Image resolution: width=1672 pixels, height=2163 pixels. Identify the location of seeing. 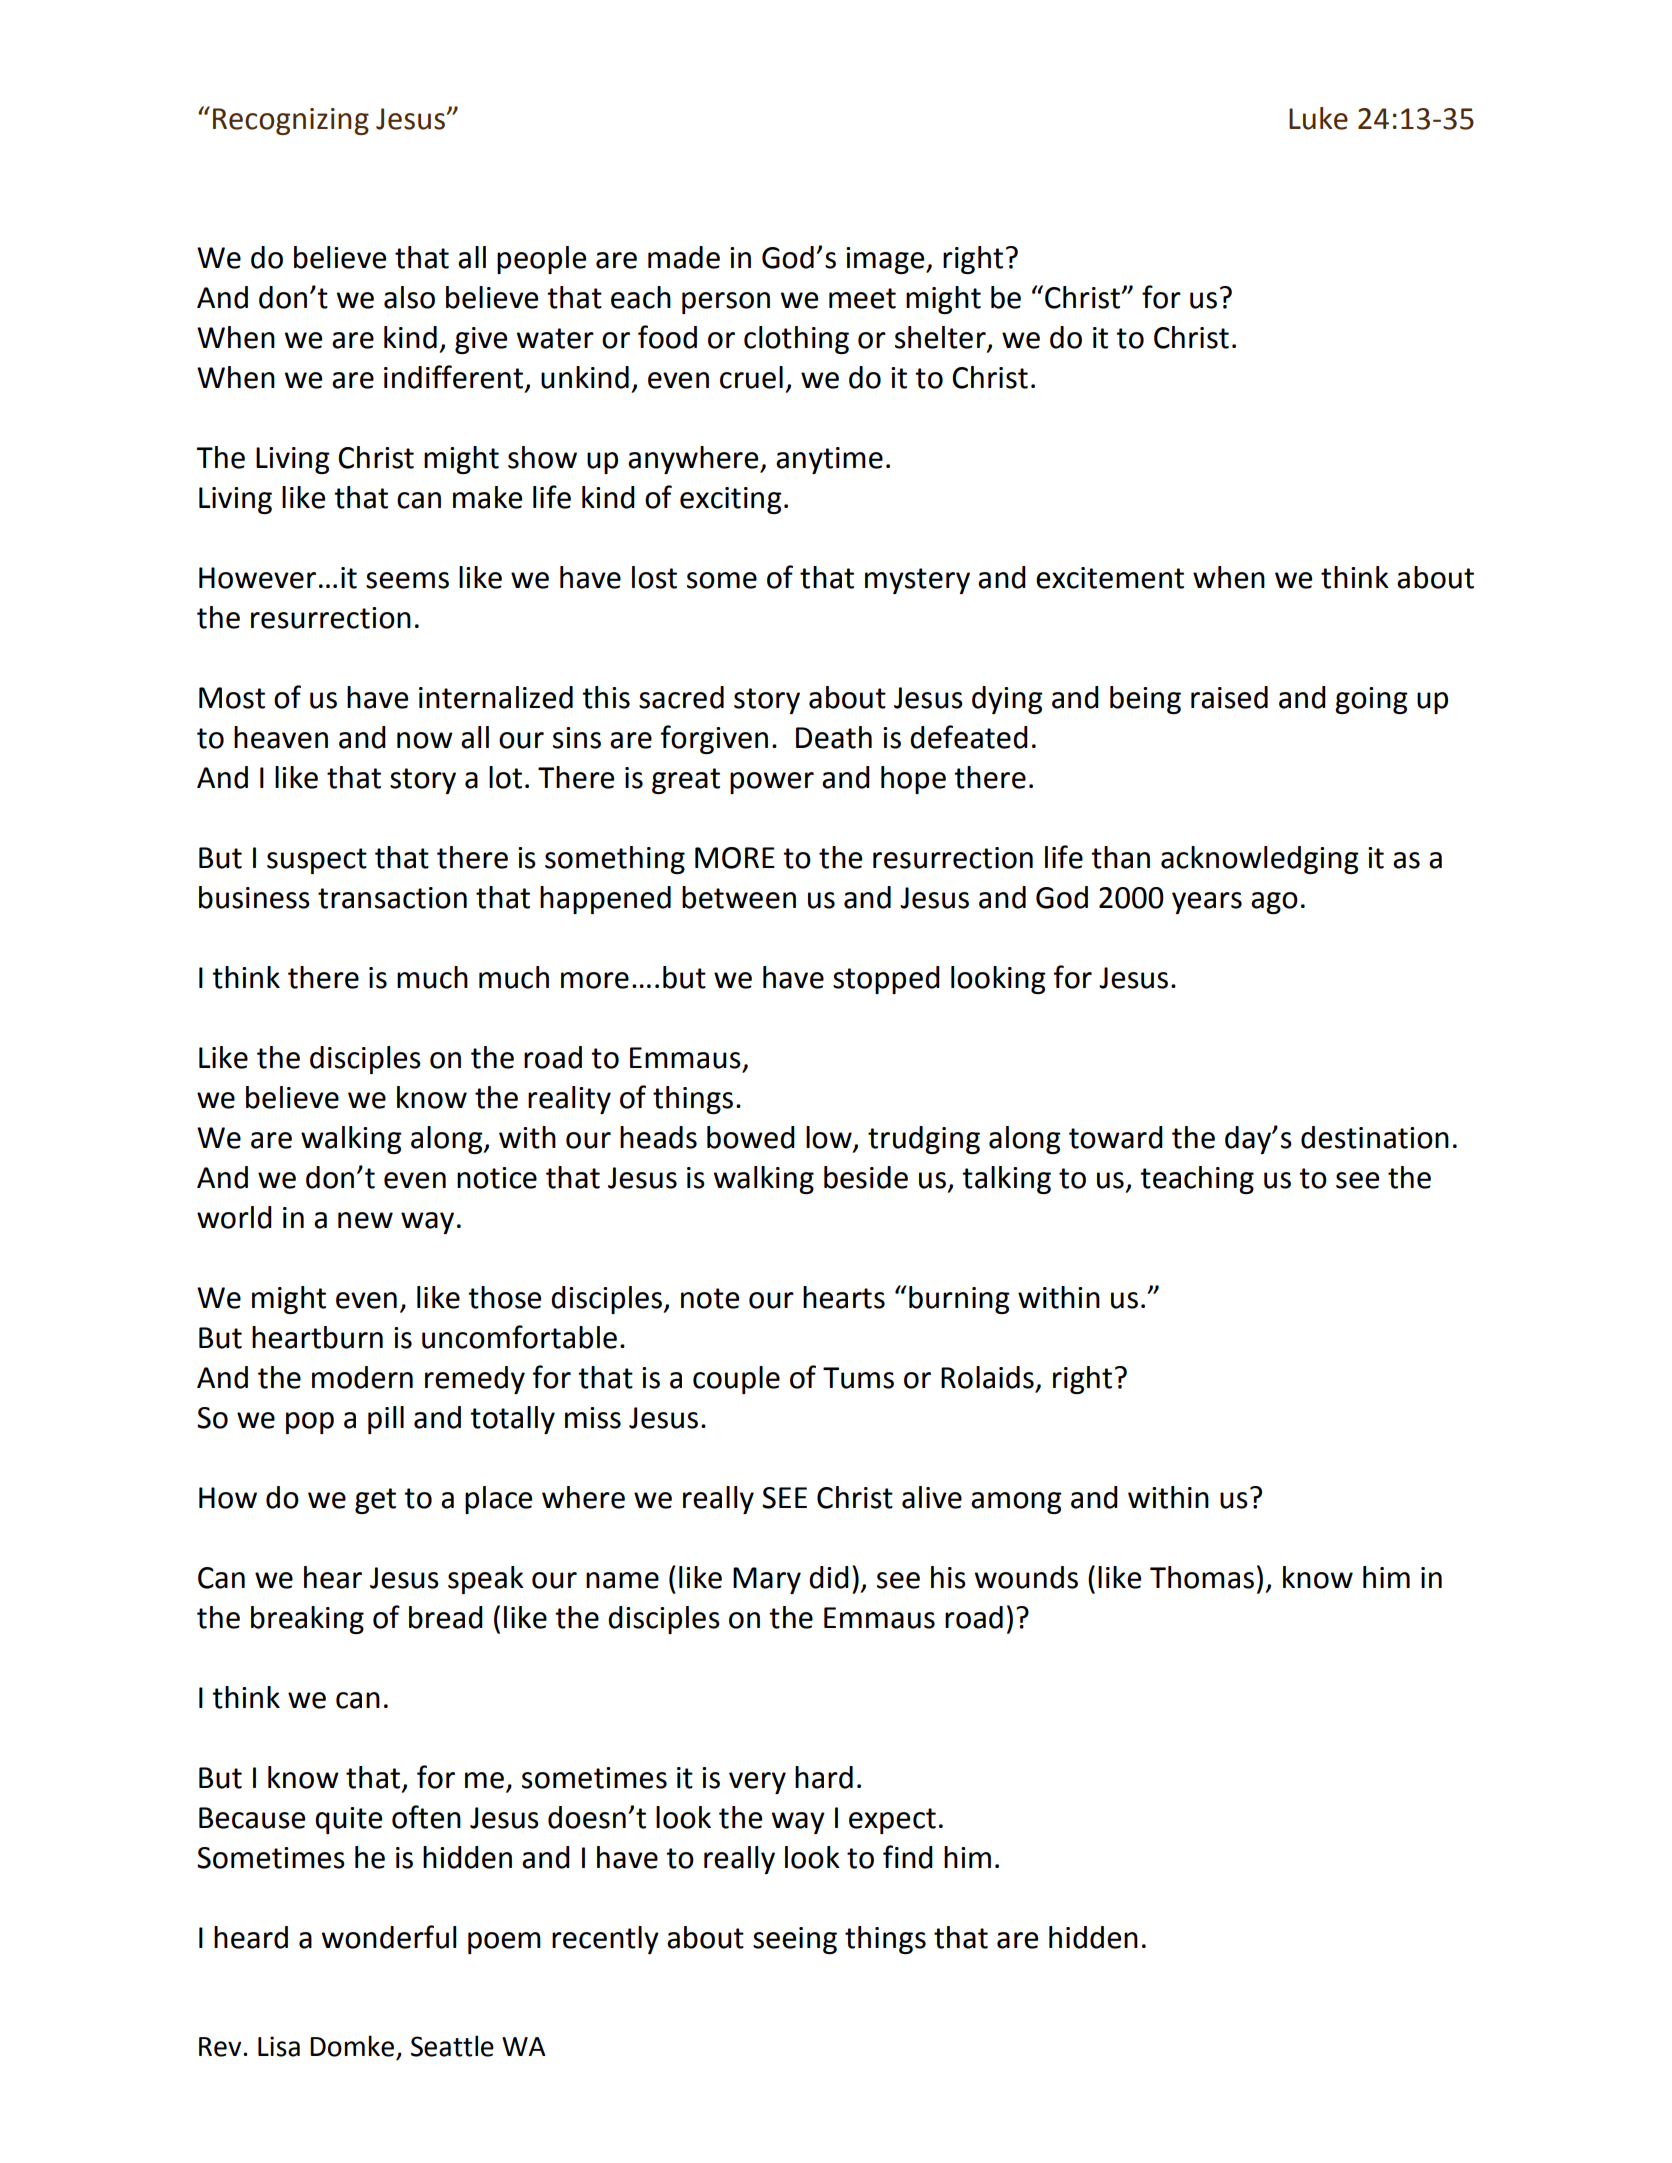
(795, 1940).
